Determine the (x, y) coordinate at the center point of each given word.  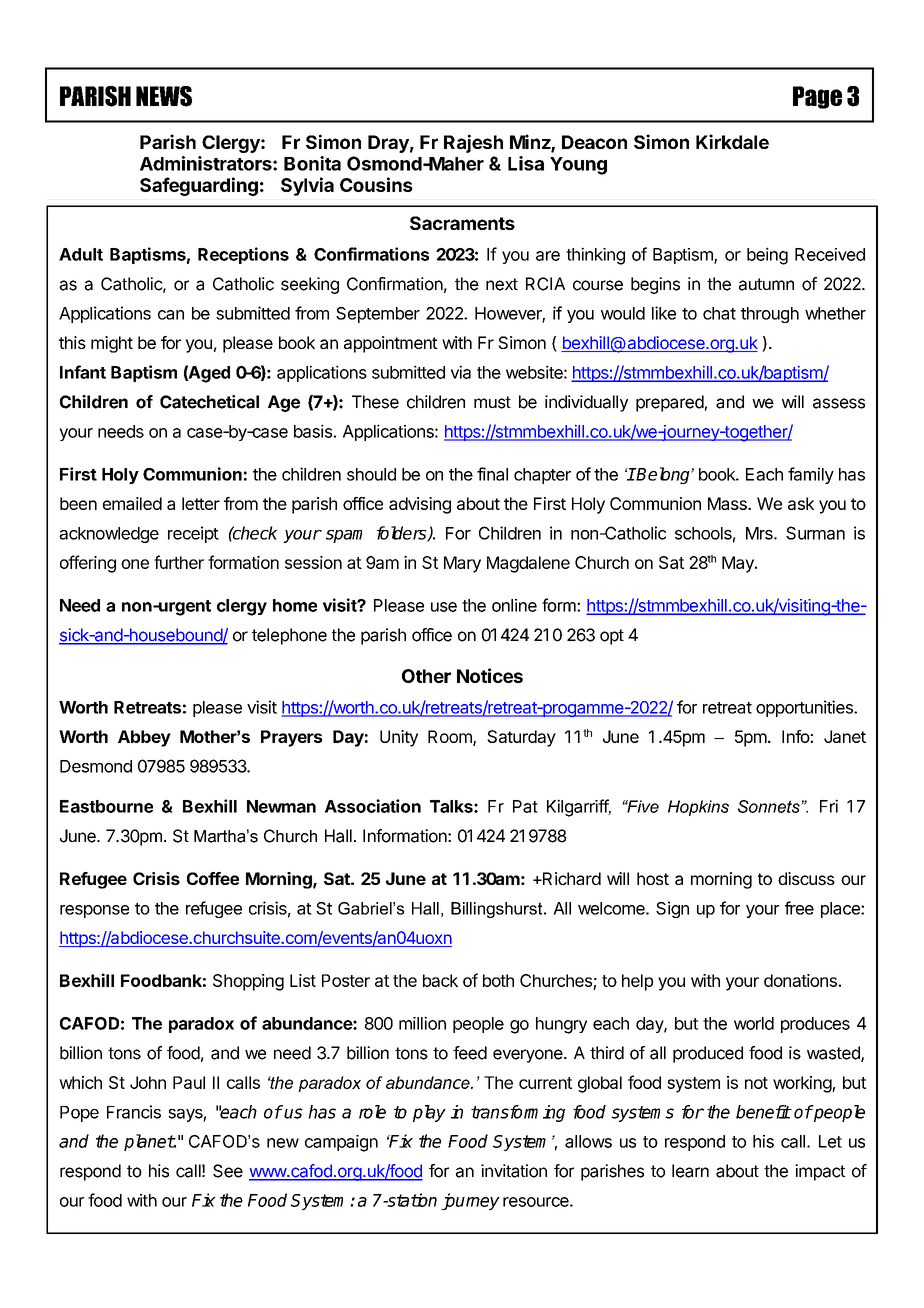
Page (817, 97)
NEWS (164, 96)
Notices (490, 675)
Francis (134, 1112)
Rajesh (473, 143)
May (739, 564)
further (179, 562)
